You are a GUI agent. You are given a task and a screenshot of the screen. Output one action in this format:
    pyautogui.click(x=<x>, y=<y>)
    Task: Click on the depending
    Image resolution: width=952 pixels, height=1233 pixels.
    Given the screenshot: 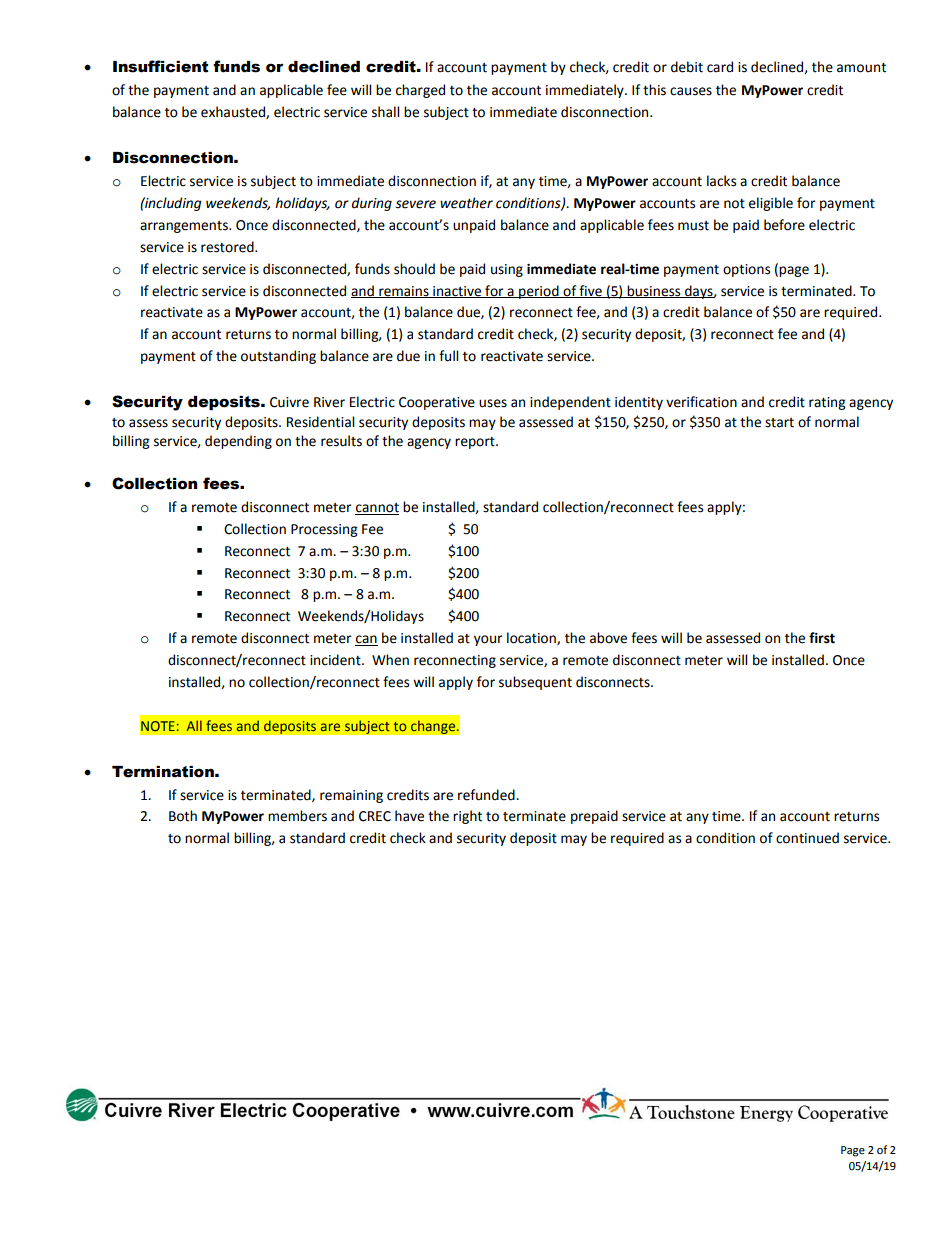 What is the action you would take?
    pyautogui.click(x=238, y=442)
